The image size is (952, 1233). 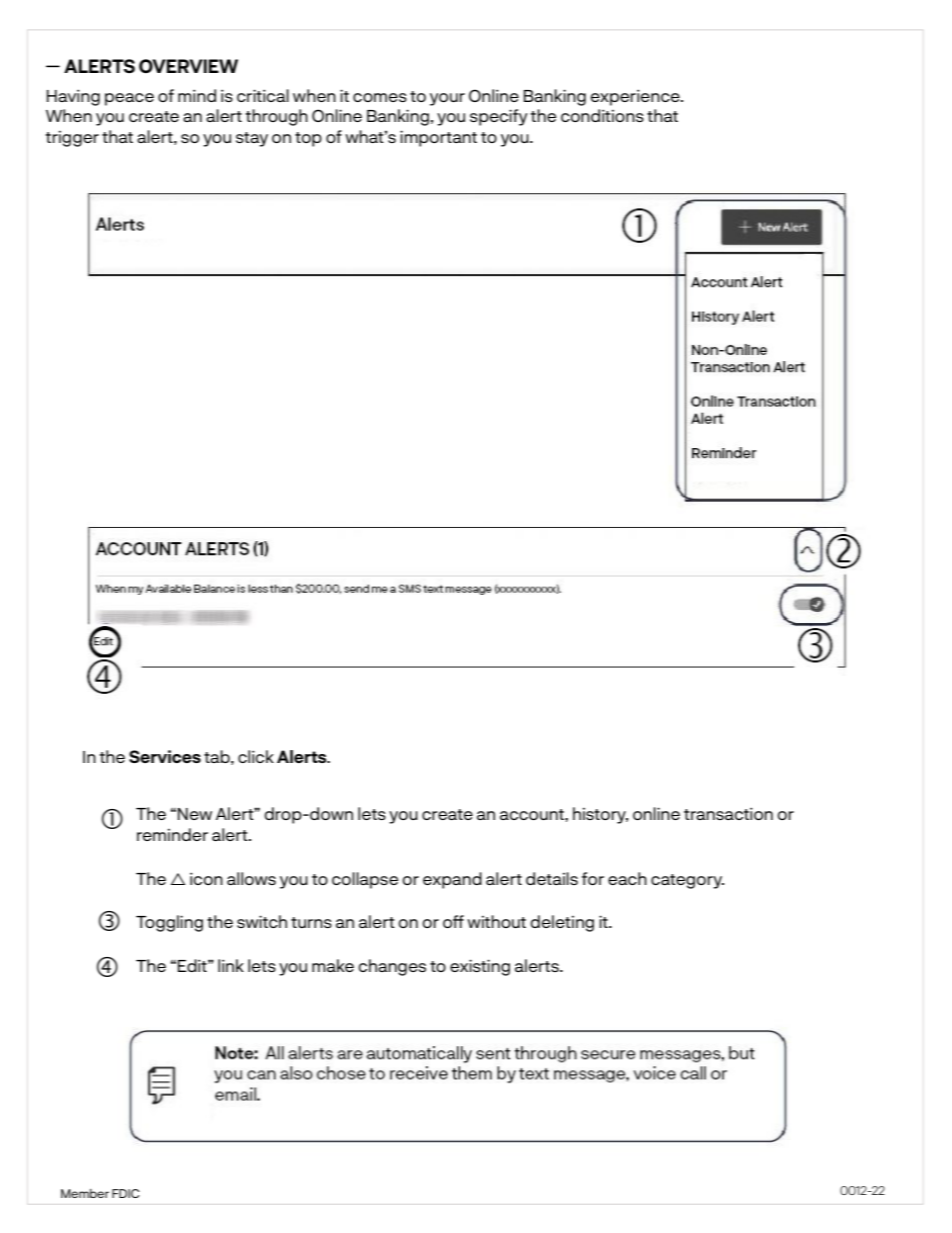 What do you see at coordinates (380, 97) in the page?
I see `comes` at bounding box center [380, 97].
